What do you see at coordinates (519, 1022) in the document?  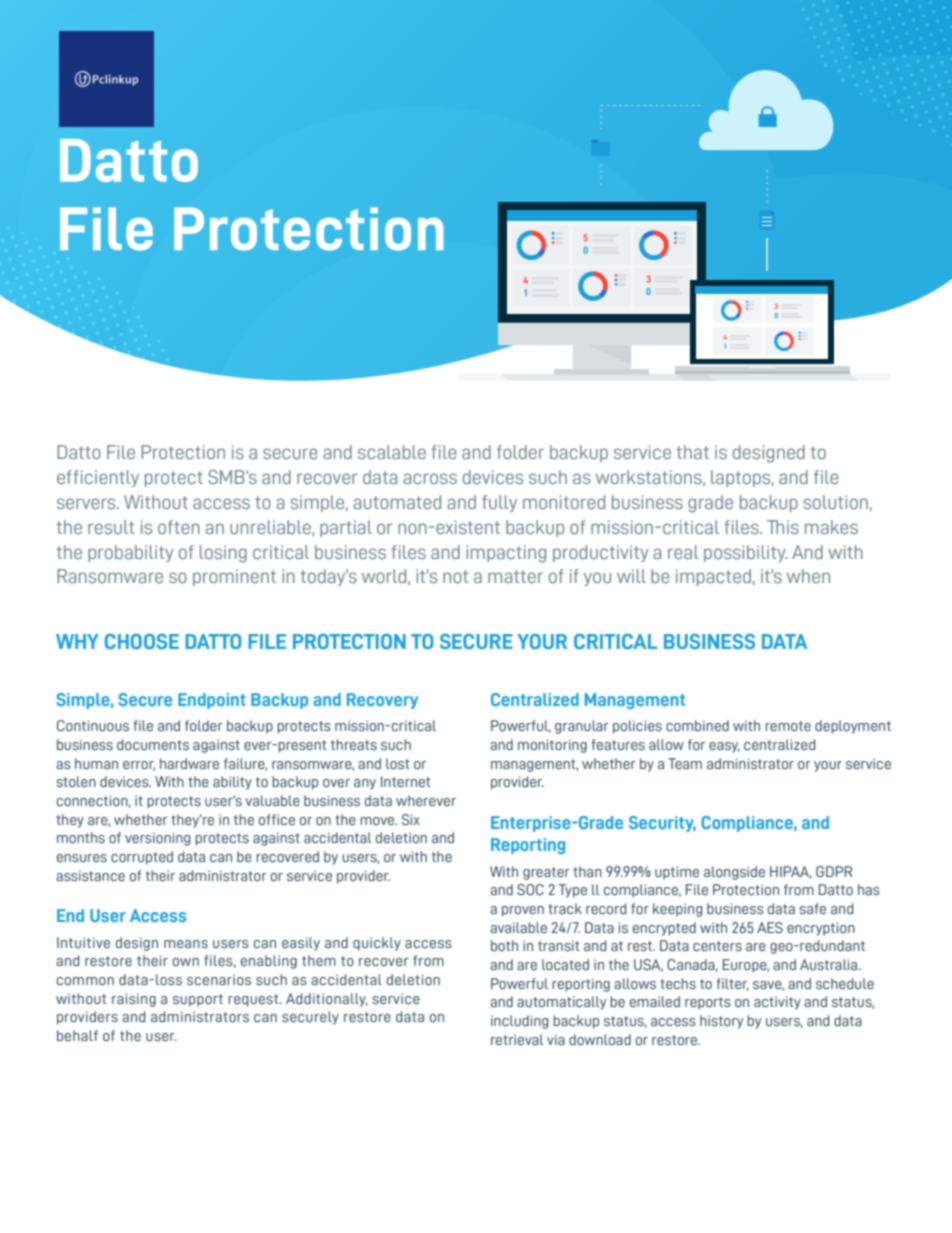 I see `including` at bounding box center [519, 1022].
